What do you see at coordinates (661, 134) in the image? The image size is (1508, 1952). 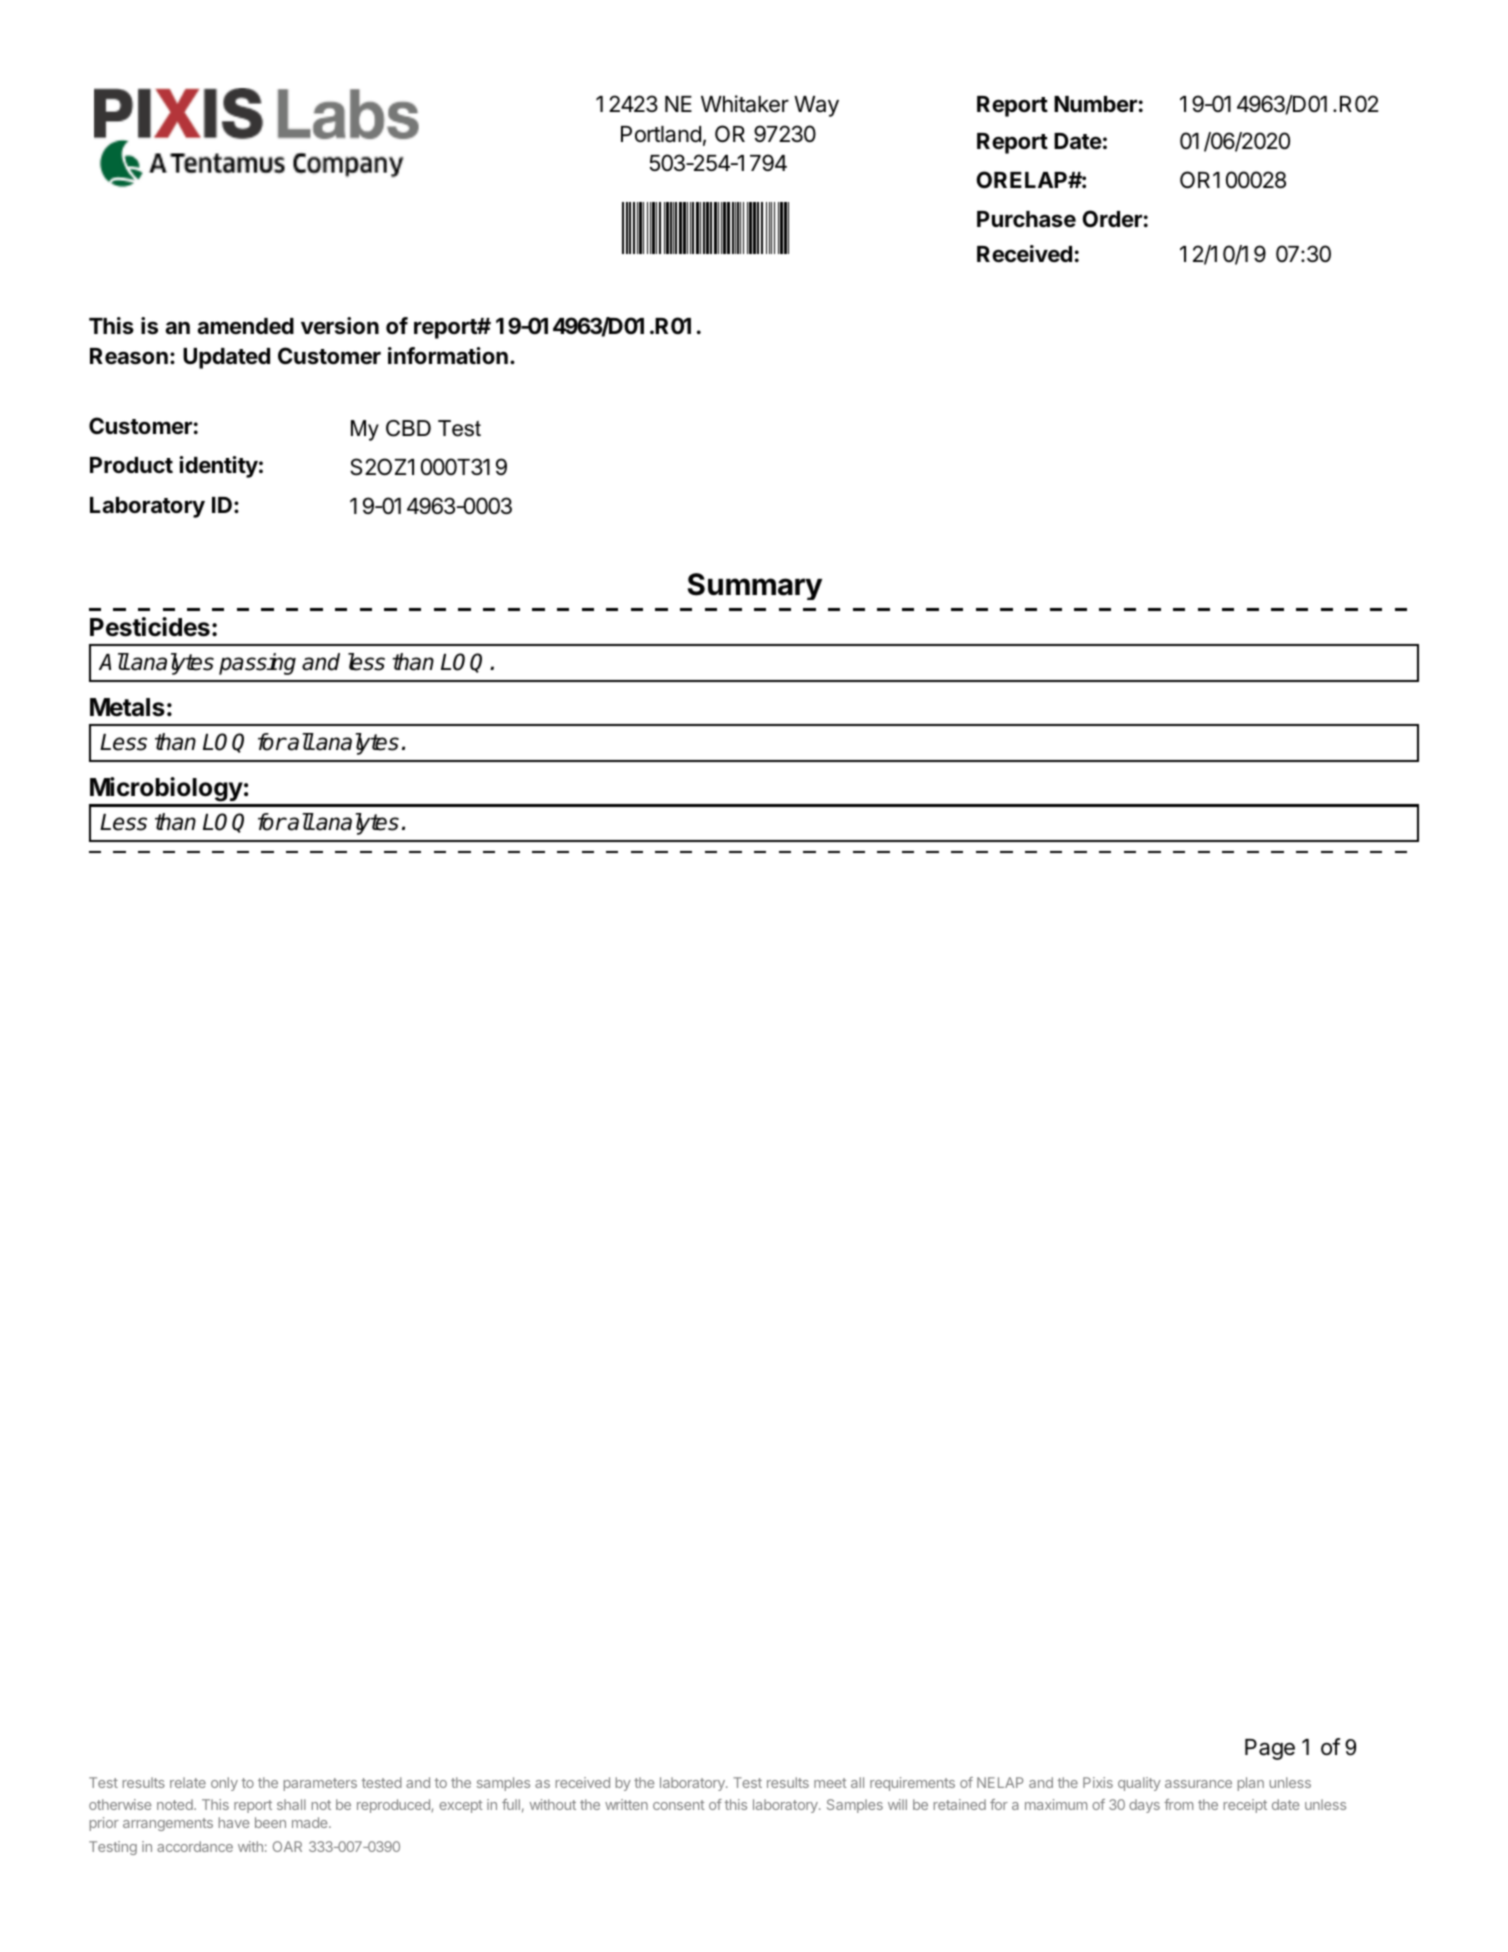 I see `Portland` at bounding box center [661, 134].
